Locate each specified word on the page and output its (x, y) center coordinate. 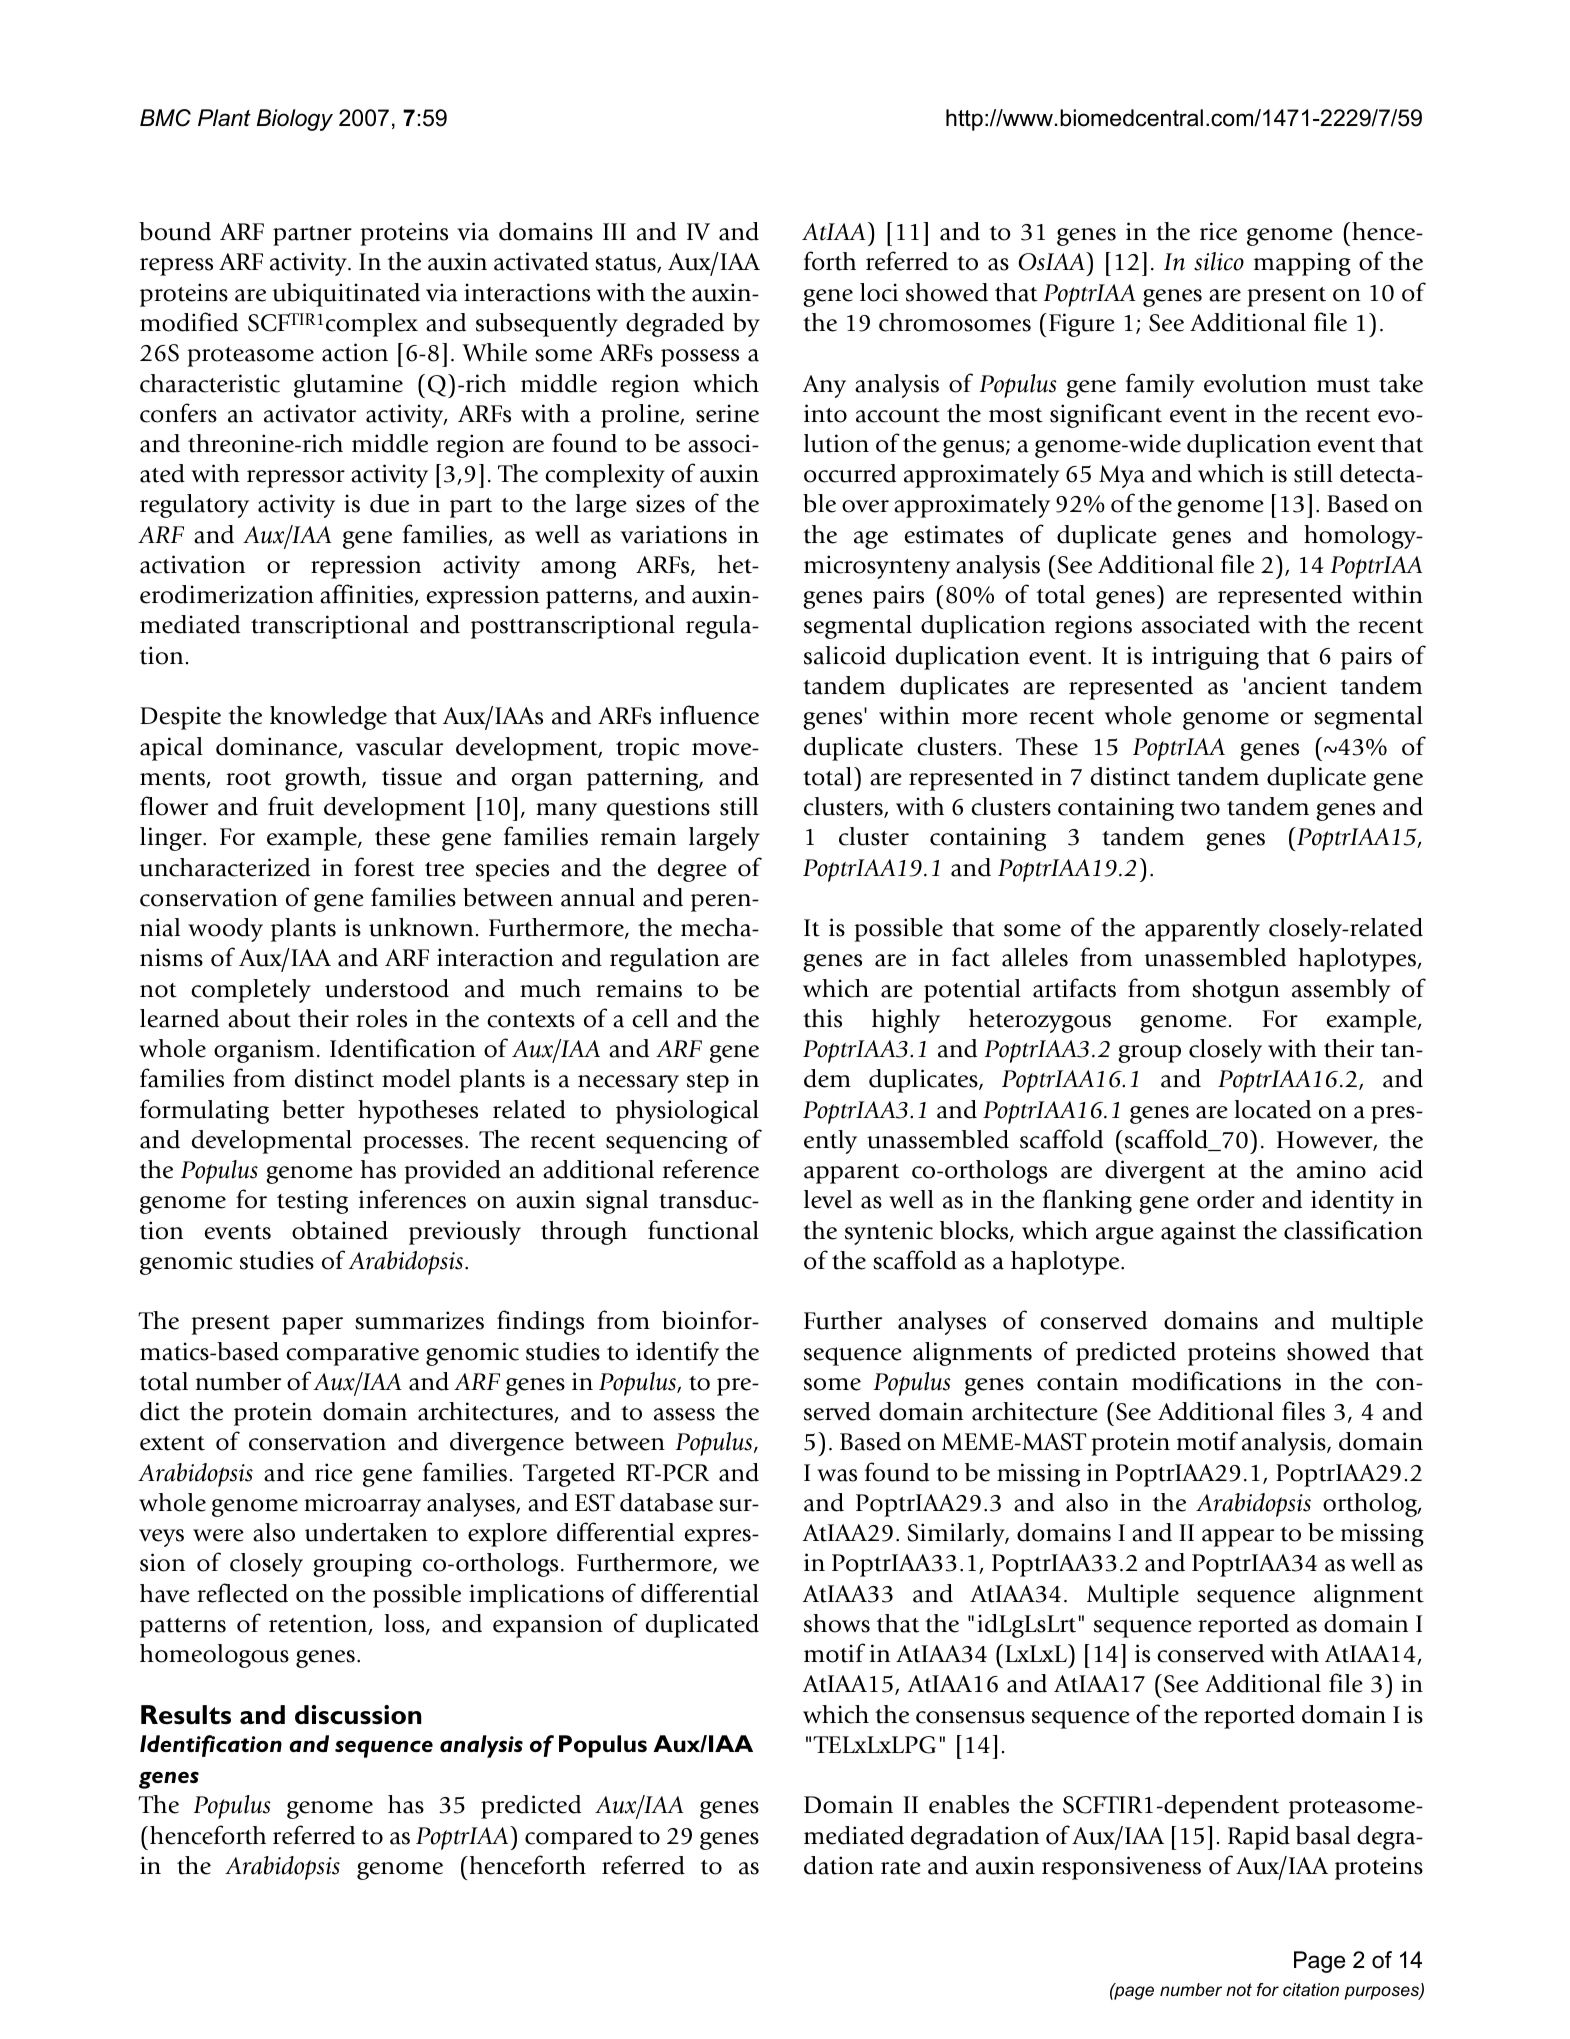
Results (186, 1715)
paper (312, 1326)
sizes (660, 503)
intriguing (1205, 658)
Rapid (1259, 1838)
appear (1238, 1538)
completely (251, 991)
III (614, 231)
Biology (295, 120)
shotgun (1236, 991)
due (389, 503)
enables (969, 1804)
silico (1219, 261)
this (822, 1018)
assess (684, 1414)
